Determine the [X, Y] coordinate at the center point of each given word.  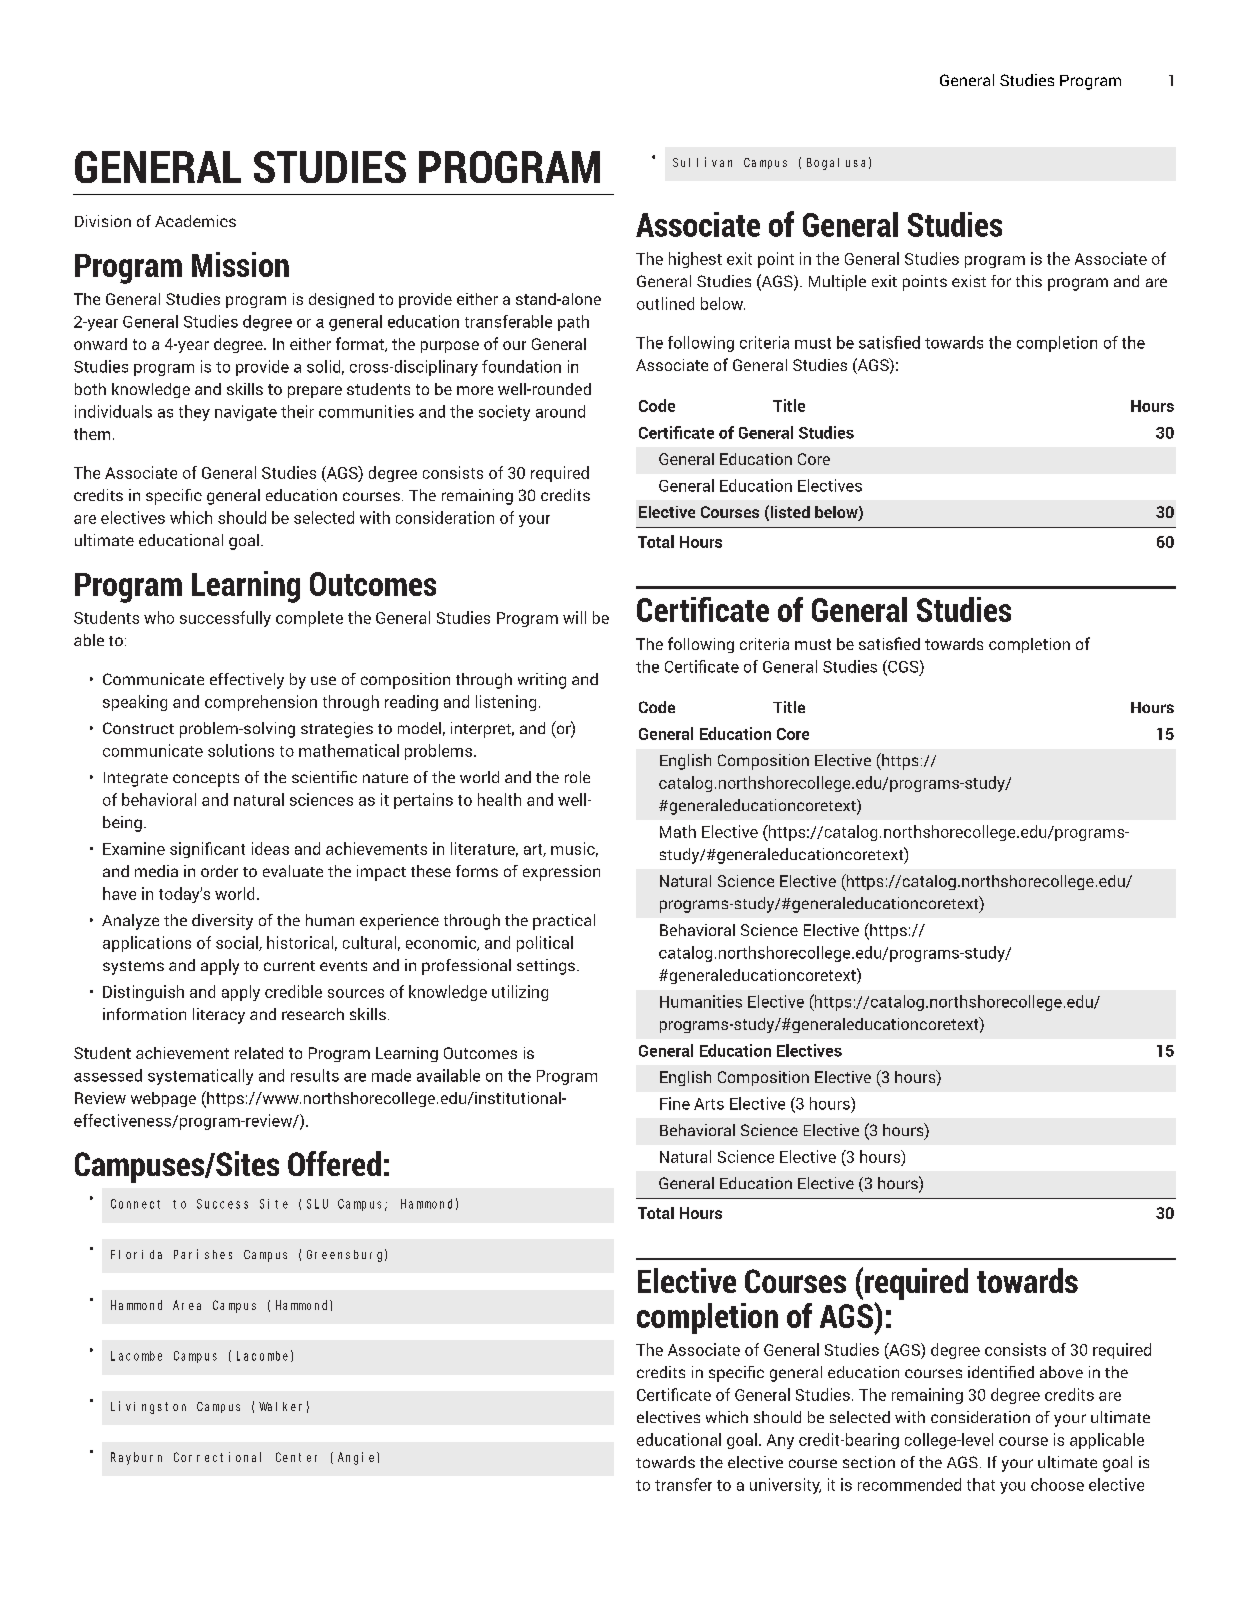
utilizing [520, 993]
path [573, 323]
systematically [200, 1077]
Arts [709, 1104]
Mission [240, 264]
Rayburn [136, 1458]
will [574, 617]
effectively [247, 681]
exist [969, 281]
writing [542, 681]
